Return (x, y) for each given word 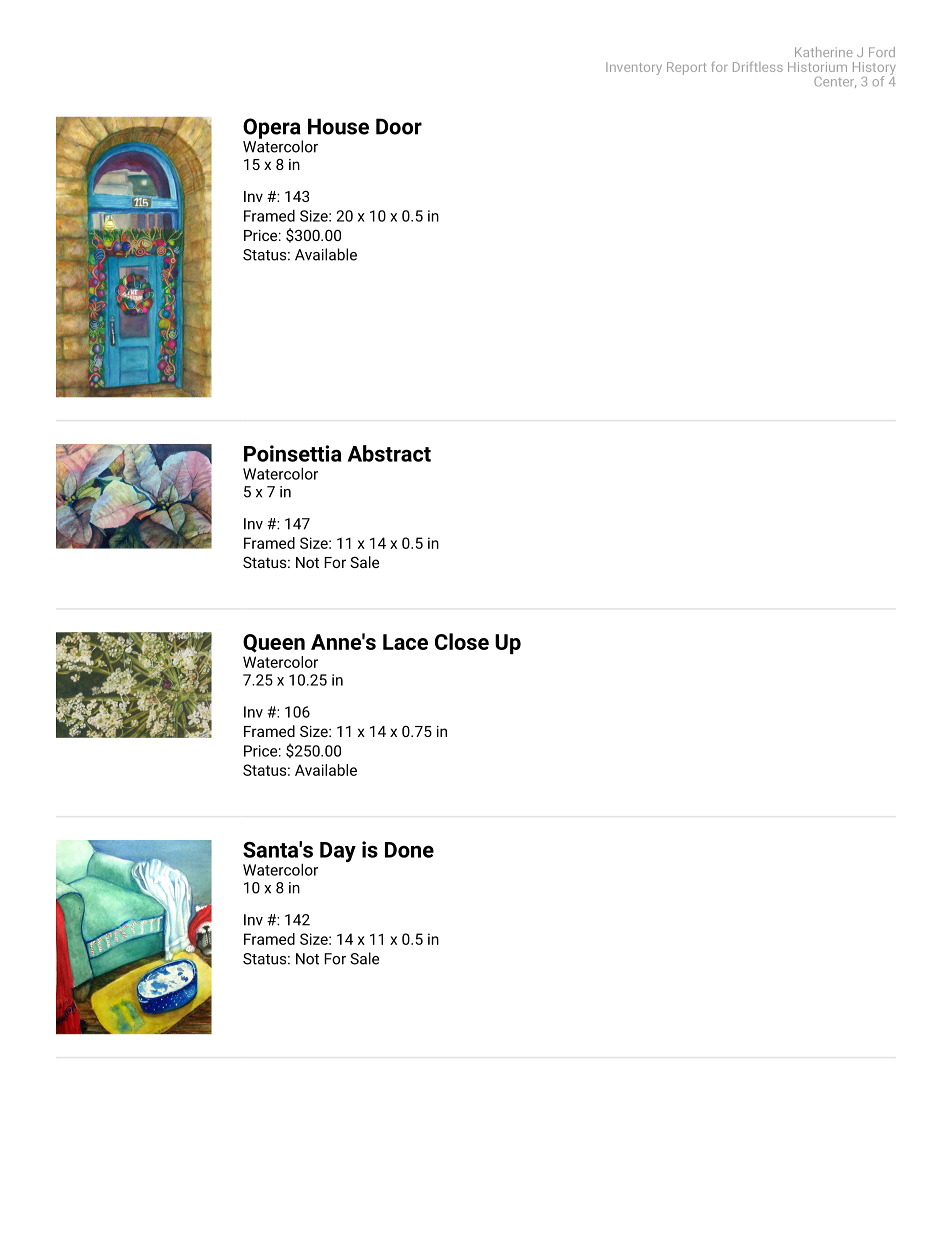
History (874, 69)
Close (462, 641)
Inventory (634, 68)
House (338, 126)
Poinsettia (293, 453)
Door (399, 126)
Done (409, 850)
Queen (274, 643)
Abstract (389, 453)
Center (835, 82)
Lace (405, 642)
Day (338, 852)
